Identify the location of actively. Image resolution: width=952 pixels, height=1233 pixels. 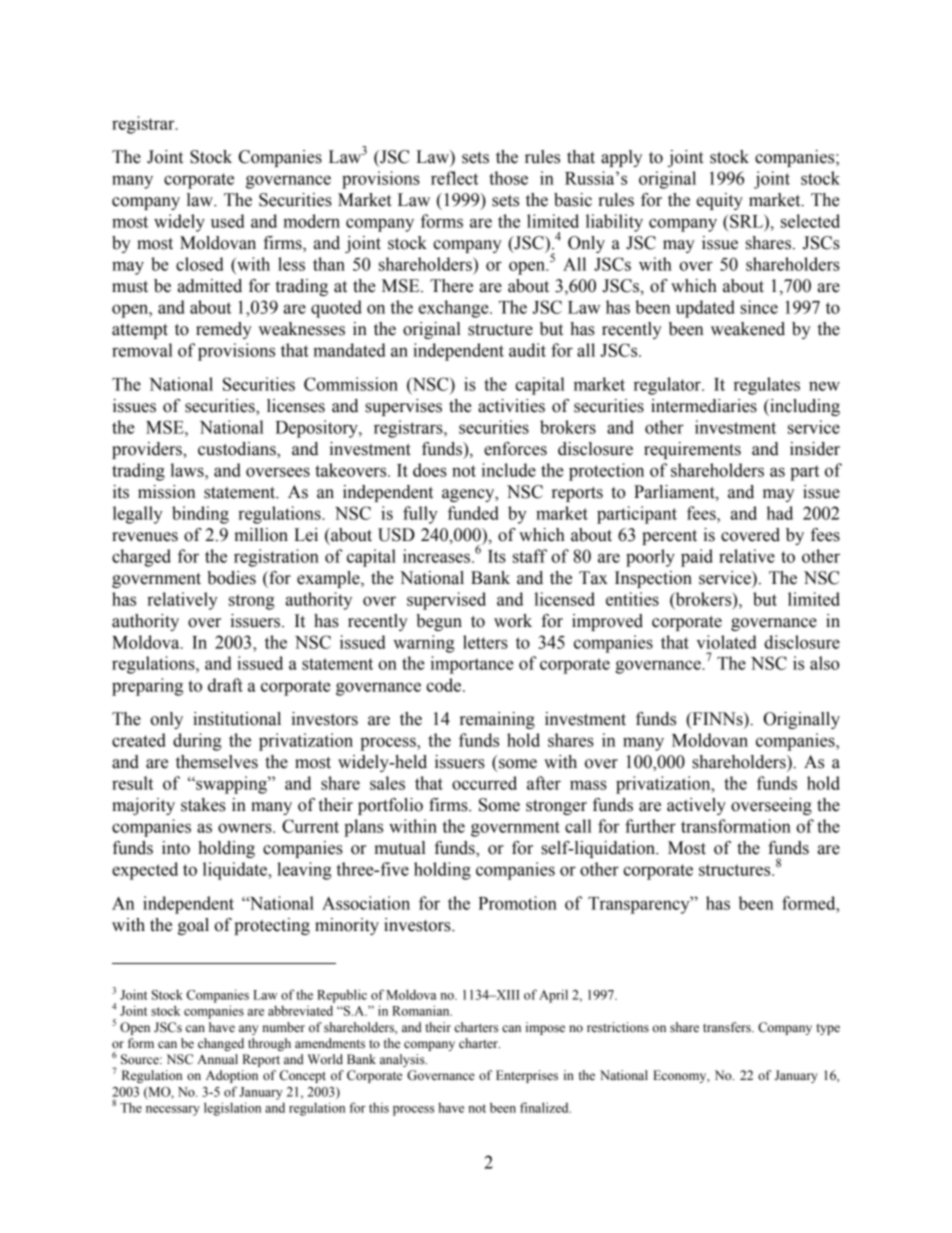
(696, 806).
